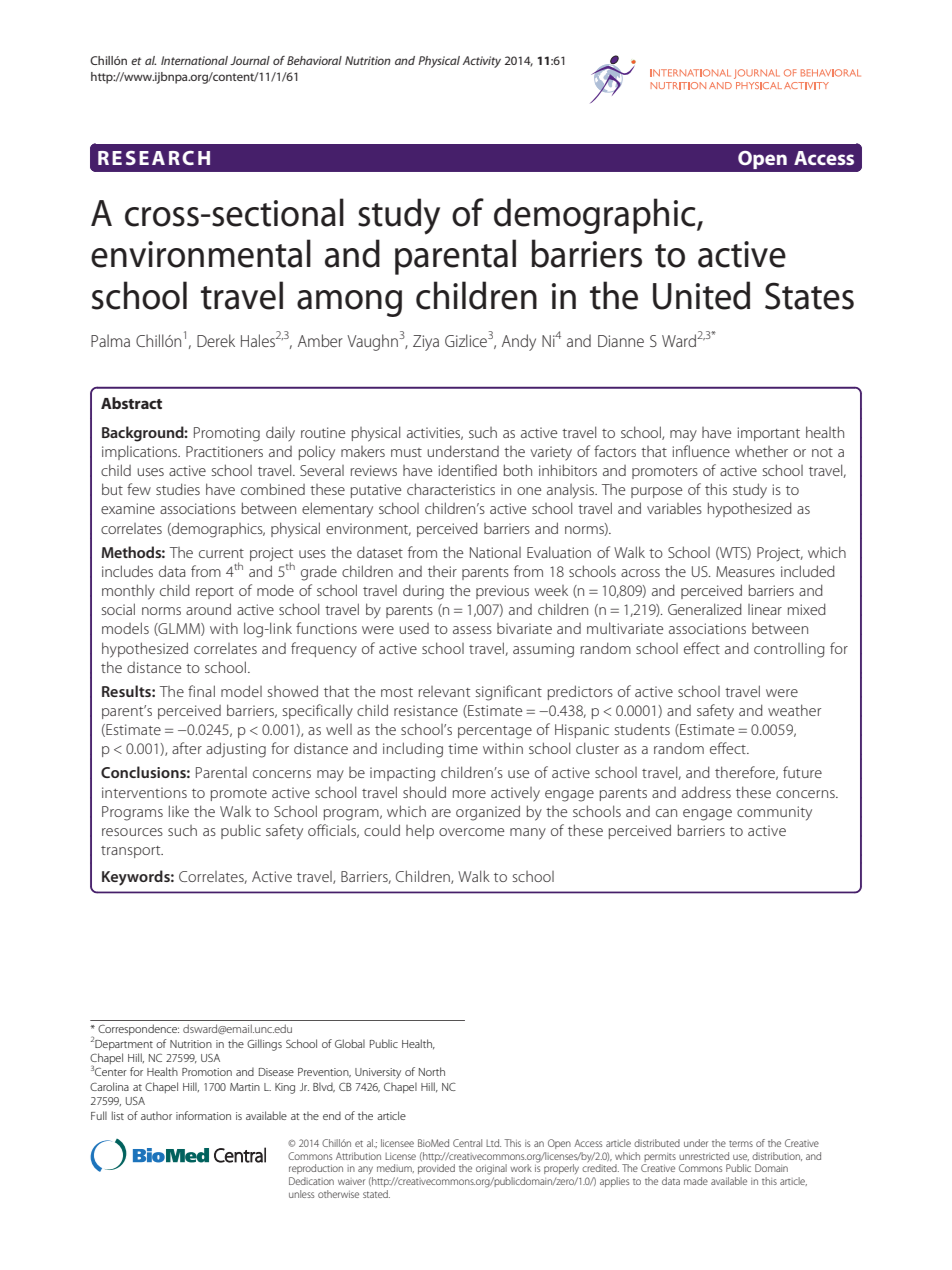 The height and width of the screenshot is (1270, 952). I want to click on United, so click(701, 295).
